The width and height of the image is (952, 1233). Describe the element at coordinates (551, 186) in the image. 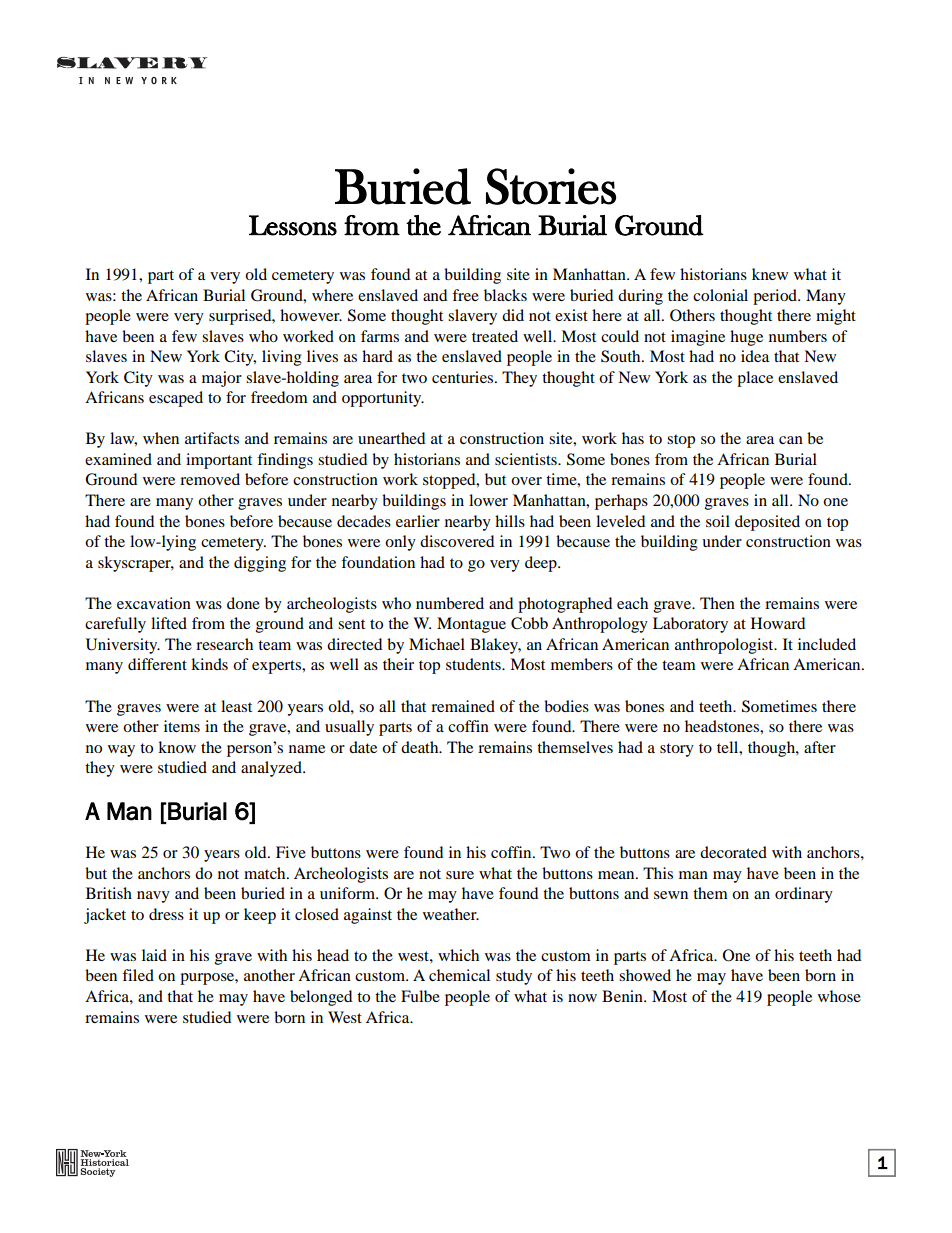

I see `Stories` at that location.
